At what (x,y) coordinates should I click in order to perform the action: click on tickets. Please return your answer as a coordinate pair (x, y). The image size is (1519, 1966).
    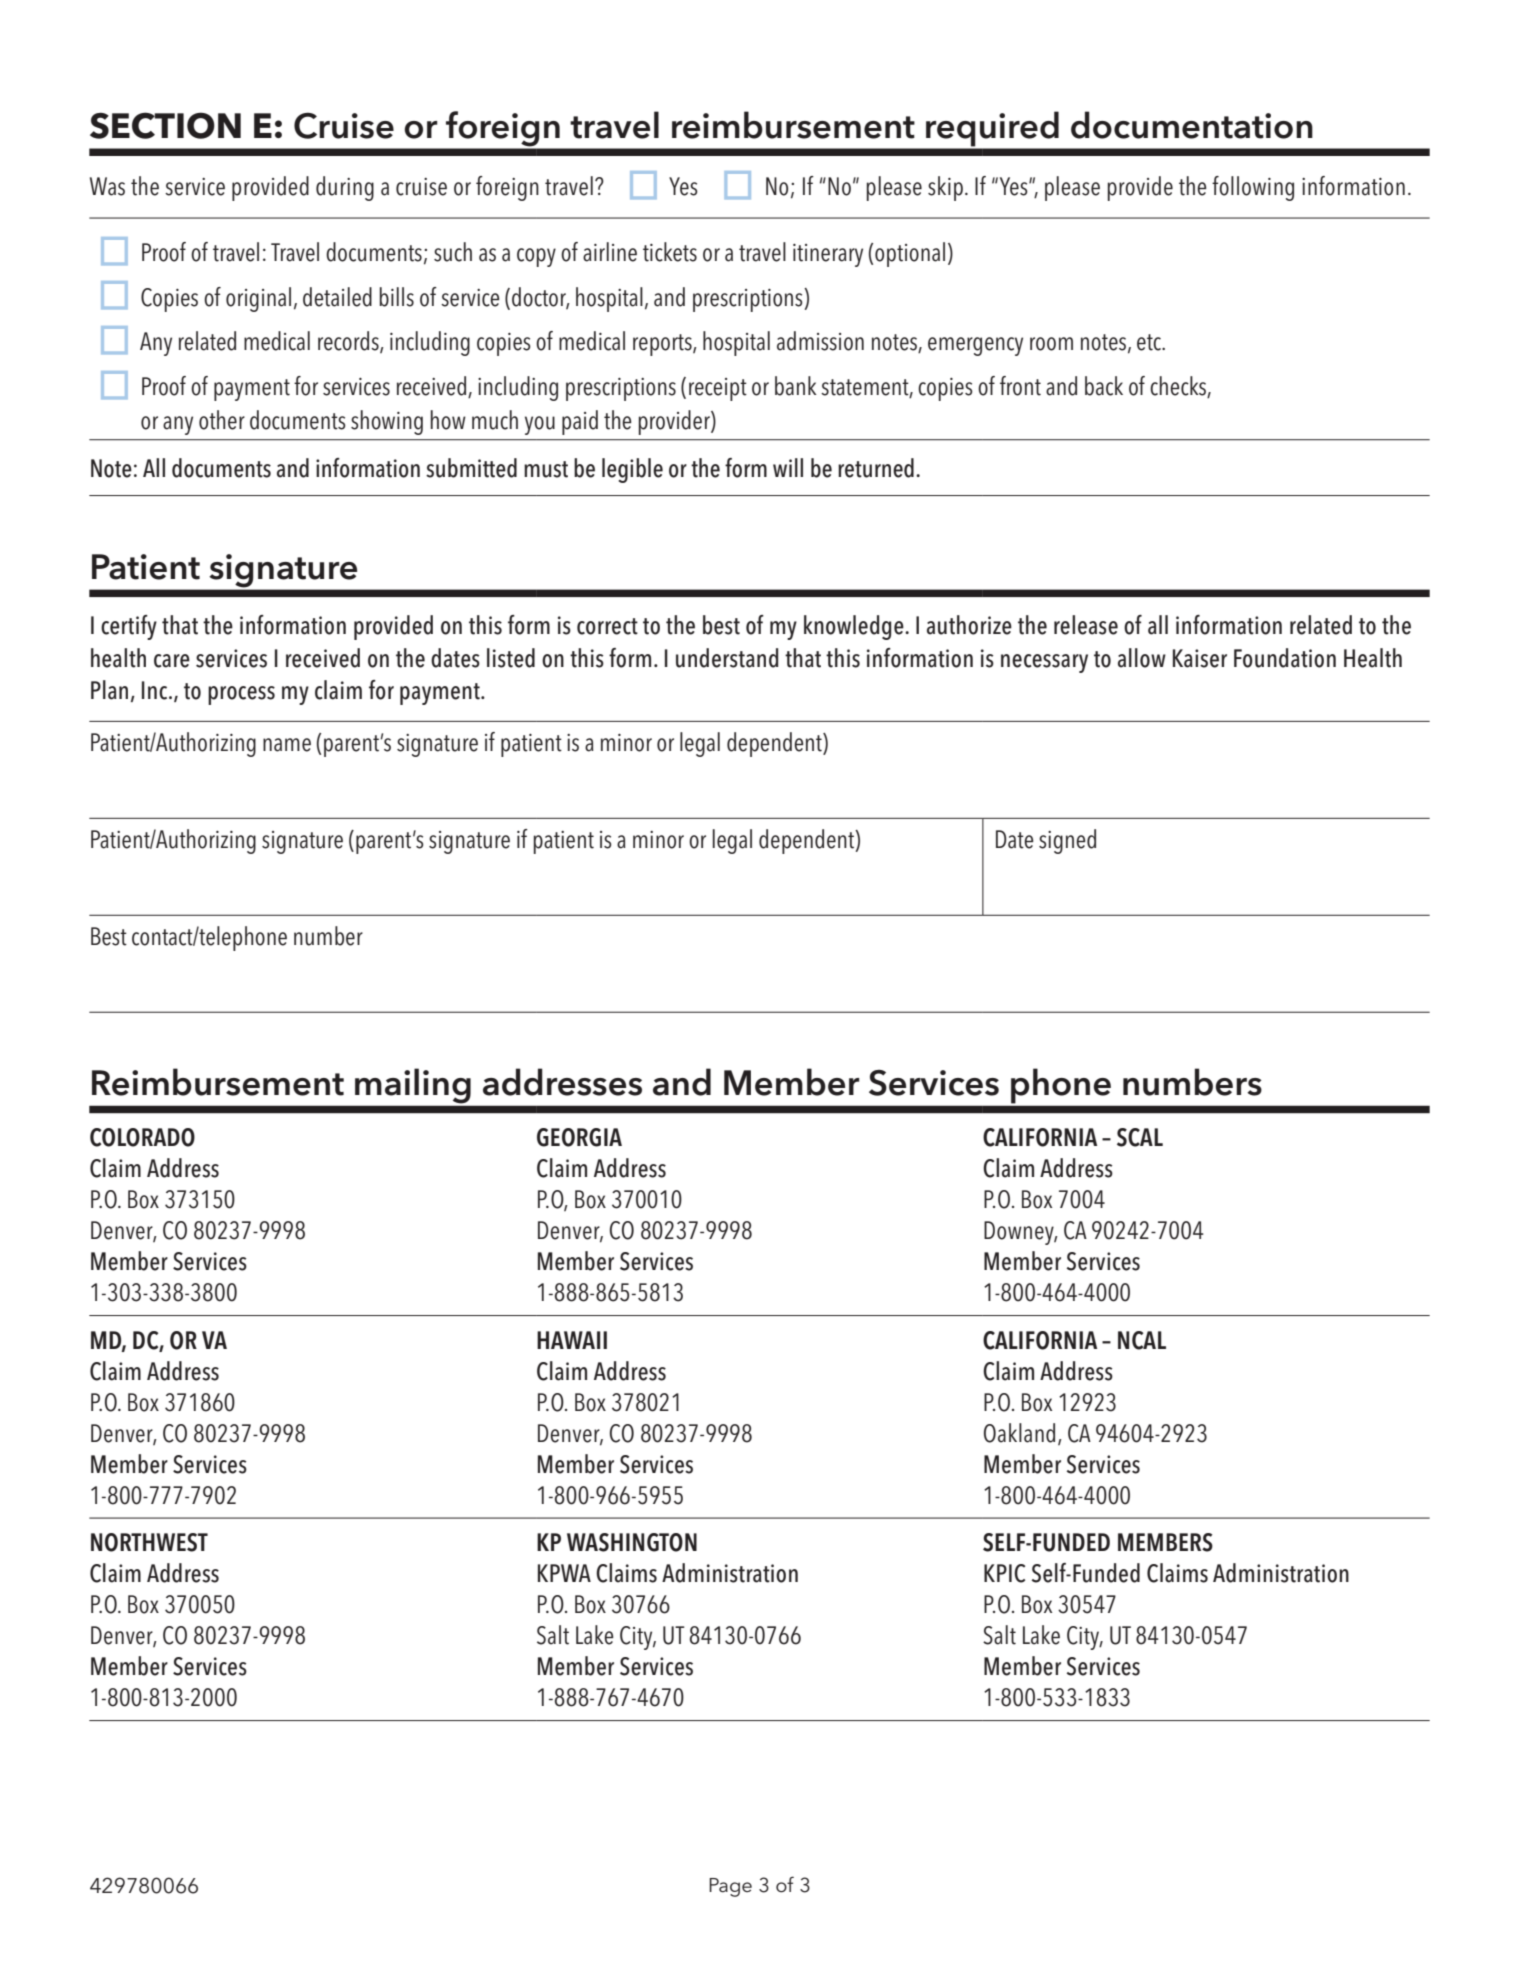
    Looking at the image, I should click on (670, 252).
